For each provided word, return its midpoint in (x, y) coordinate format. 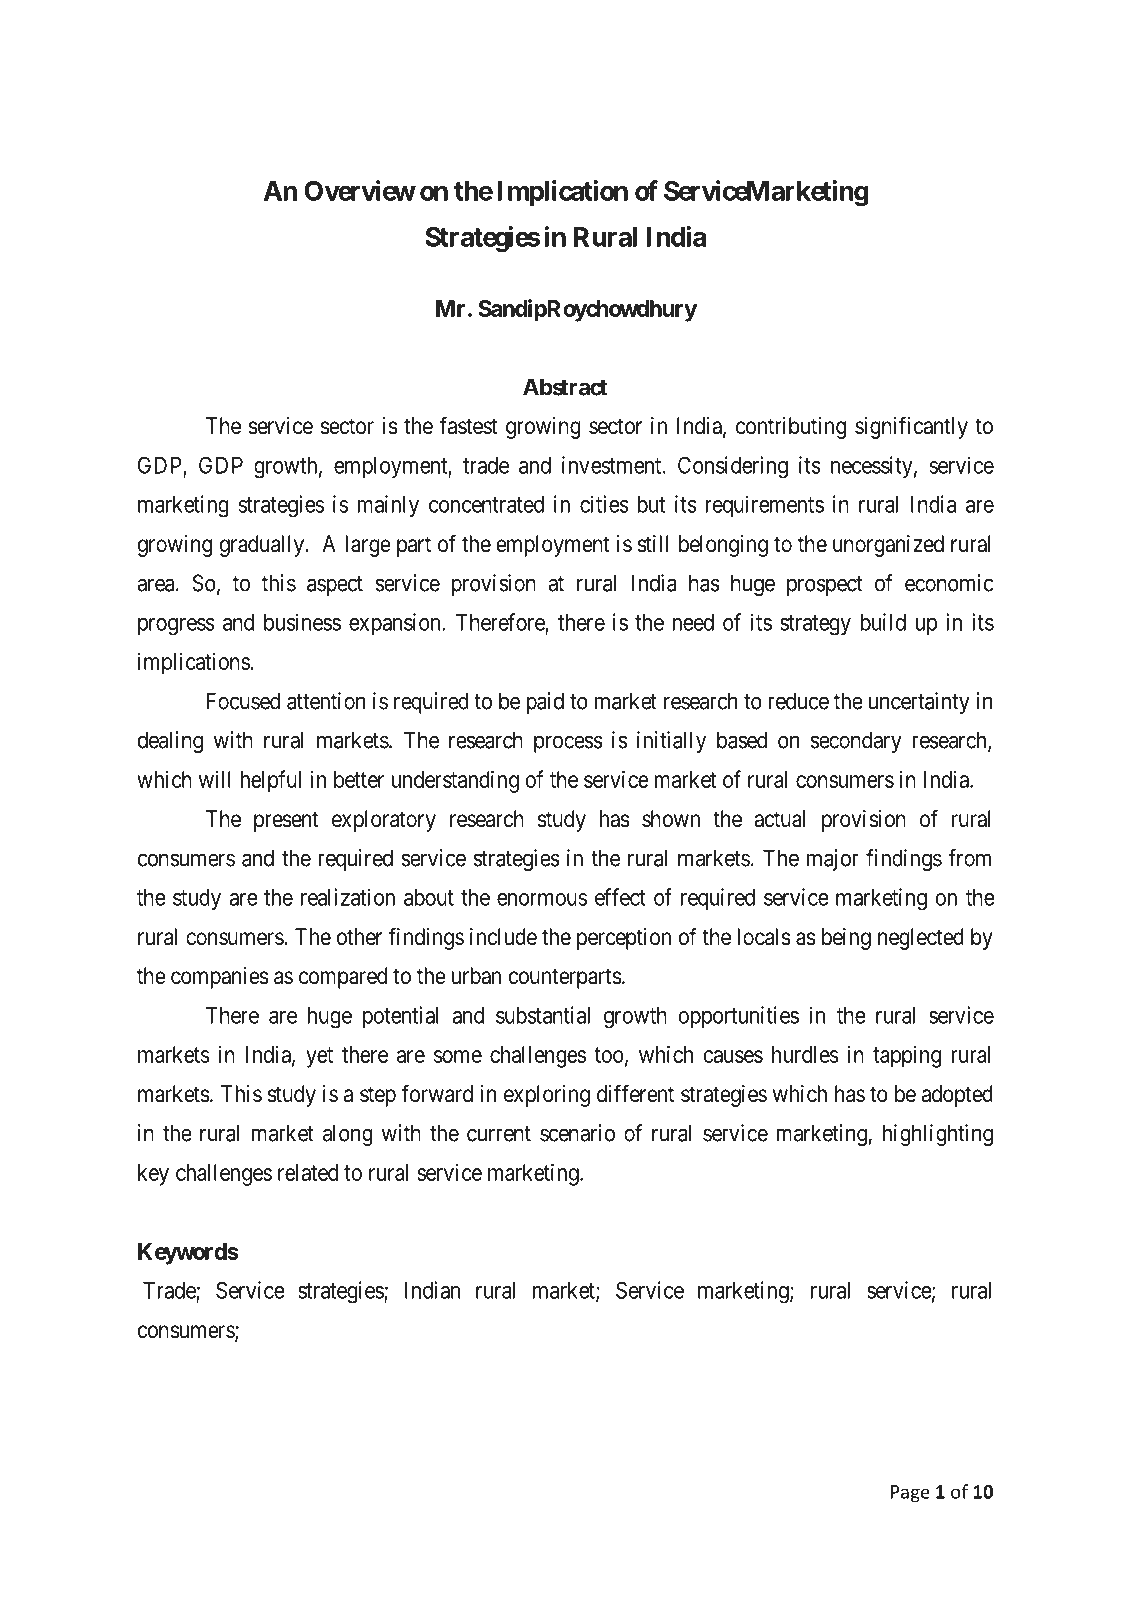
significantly (911, 427)
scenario (577, 1133)
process (568, 744)
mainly (388, 506)
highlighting (938, 1135)
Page (910, 1494)
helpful (271, 781)
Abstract (565, 387)
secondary (856, 742)
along (348, 1135)
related (308, 1172)
